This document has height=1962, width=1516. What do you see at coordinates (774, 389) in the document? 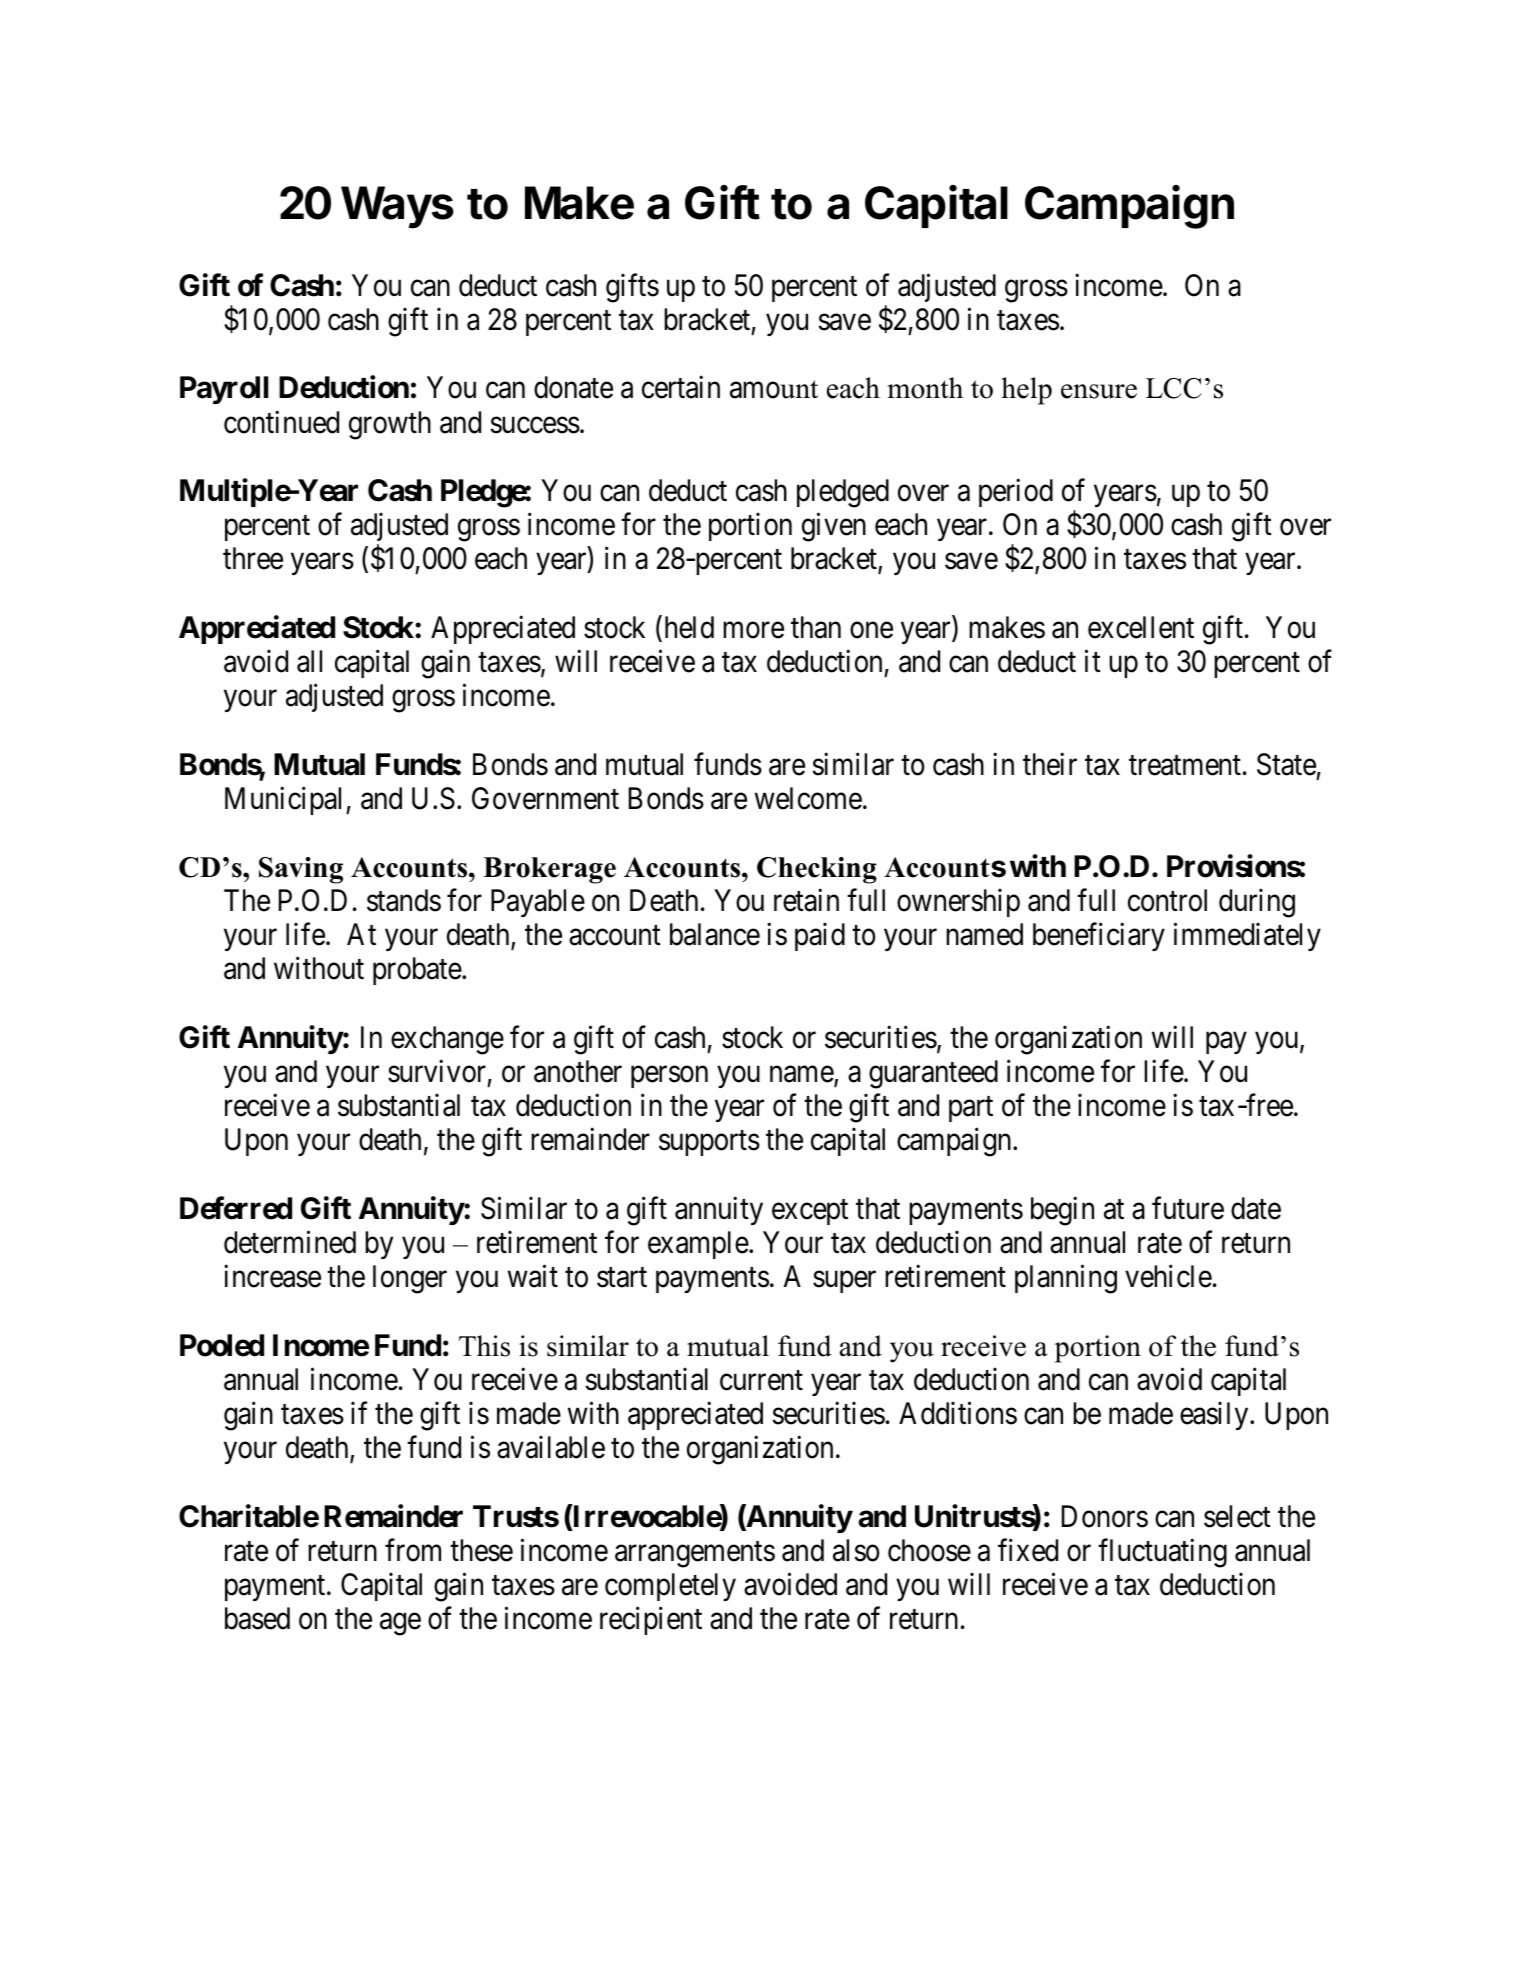
I see `amount` at bounding box center [774, 389].
